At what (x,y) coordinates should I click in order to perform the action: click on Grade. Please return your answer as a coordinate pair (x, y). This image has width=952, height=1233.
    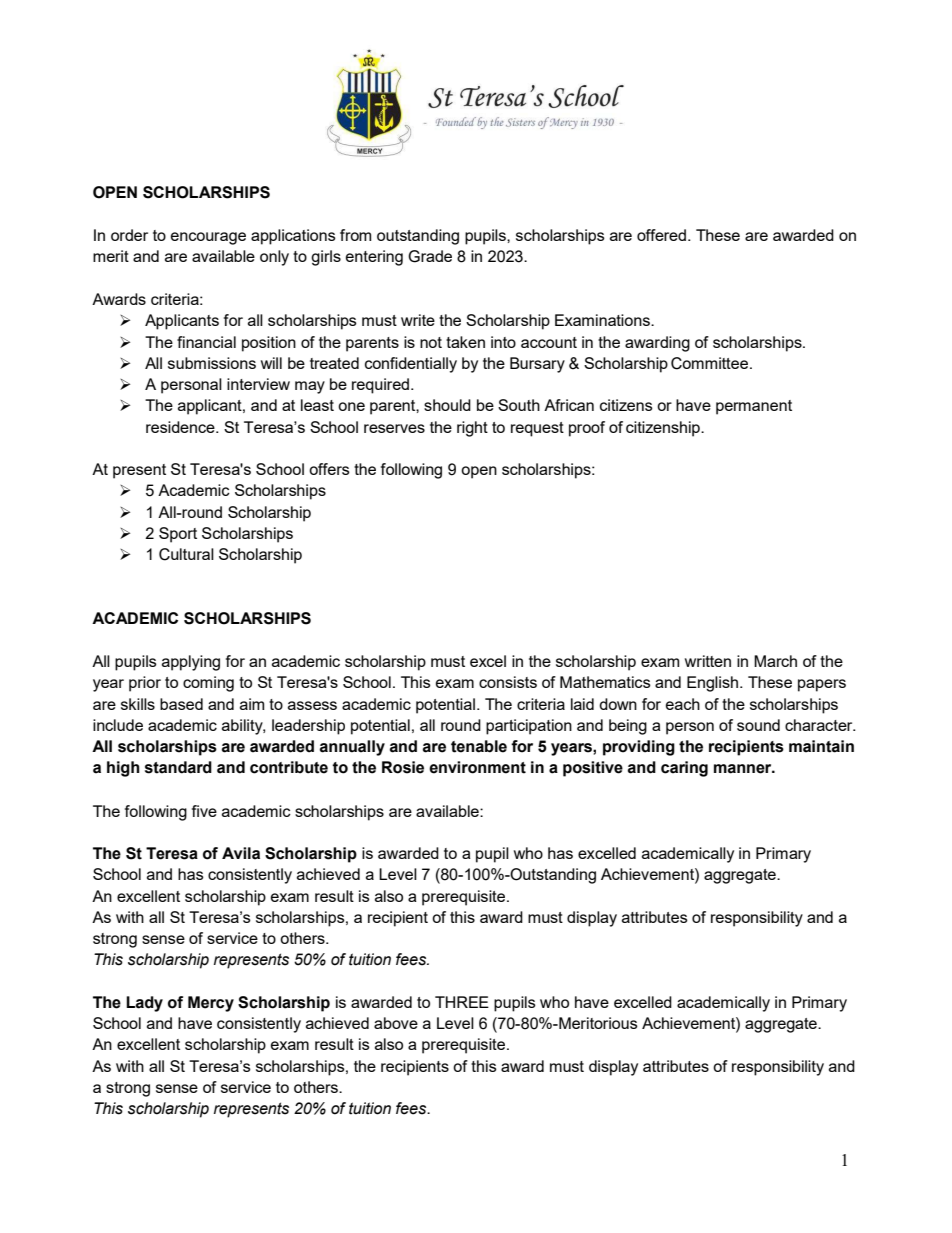
    Looking at the image, I should click on (430, 256).
